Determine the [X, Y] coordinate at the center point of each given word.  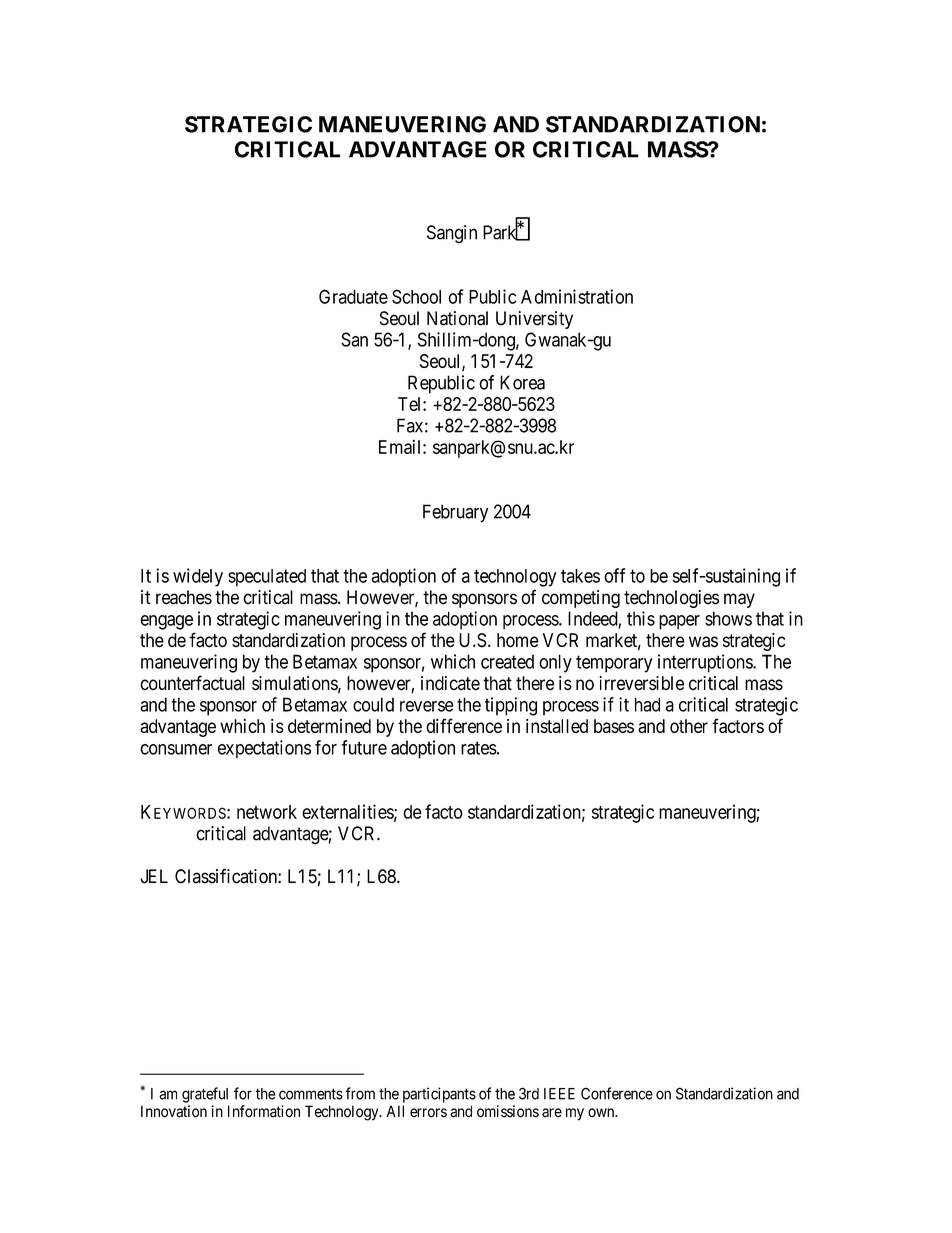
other [689, 726]
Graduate [353, 296]
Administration [577, 296]
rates [479, 748]
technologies [671, 599]
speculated [267, 578]
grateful [205, 1095]
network [267, 812]
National [457, 318]
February [455, 513]
